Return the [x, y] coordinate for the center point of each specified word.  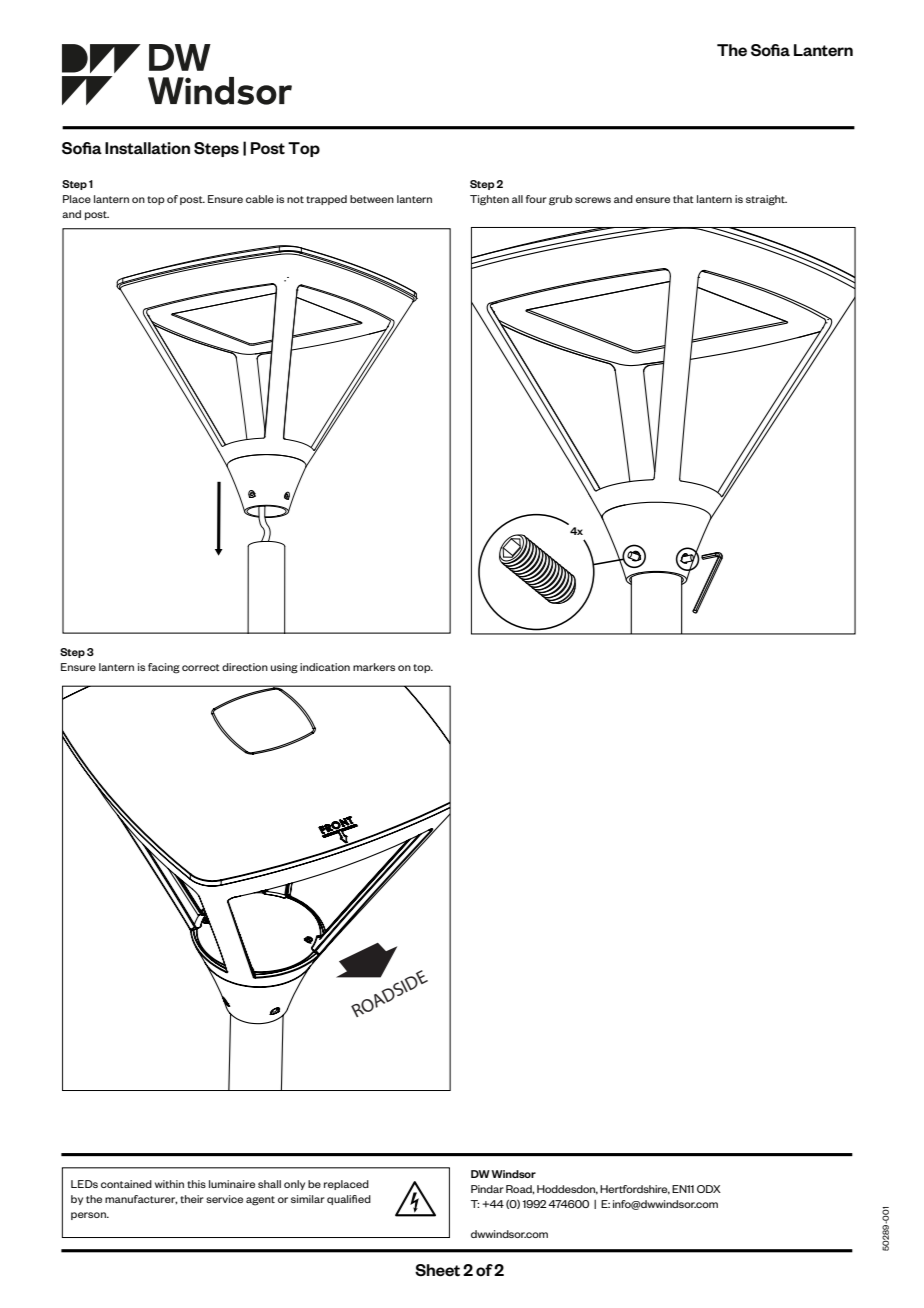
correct [201, 667]
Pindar [487, 1189]
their [192, 1199]
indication [325, 667]
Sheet [437, 1270]
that [683, 199]
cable [260, 199]
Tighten [489, 200]
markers [374, 667]
